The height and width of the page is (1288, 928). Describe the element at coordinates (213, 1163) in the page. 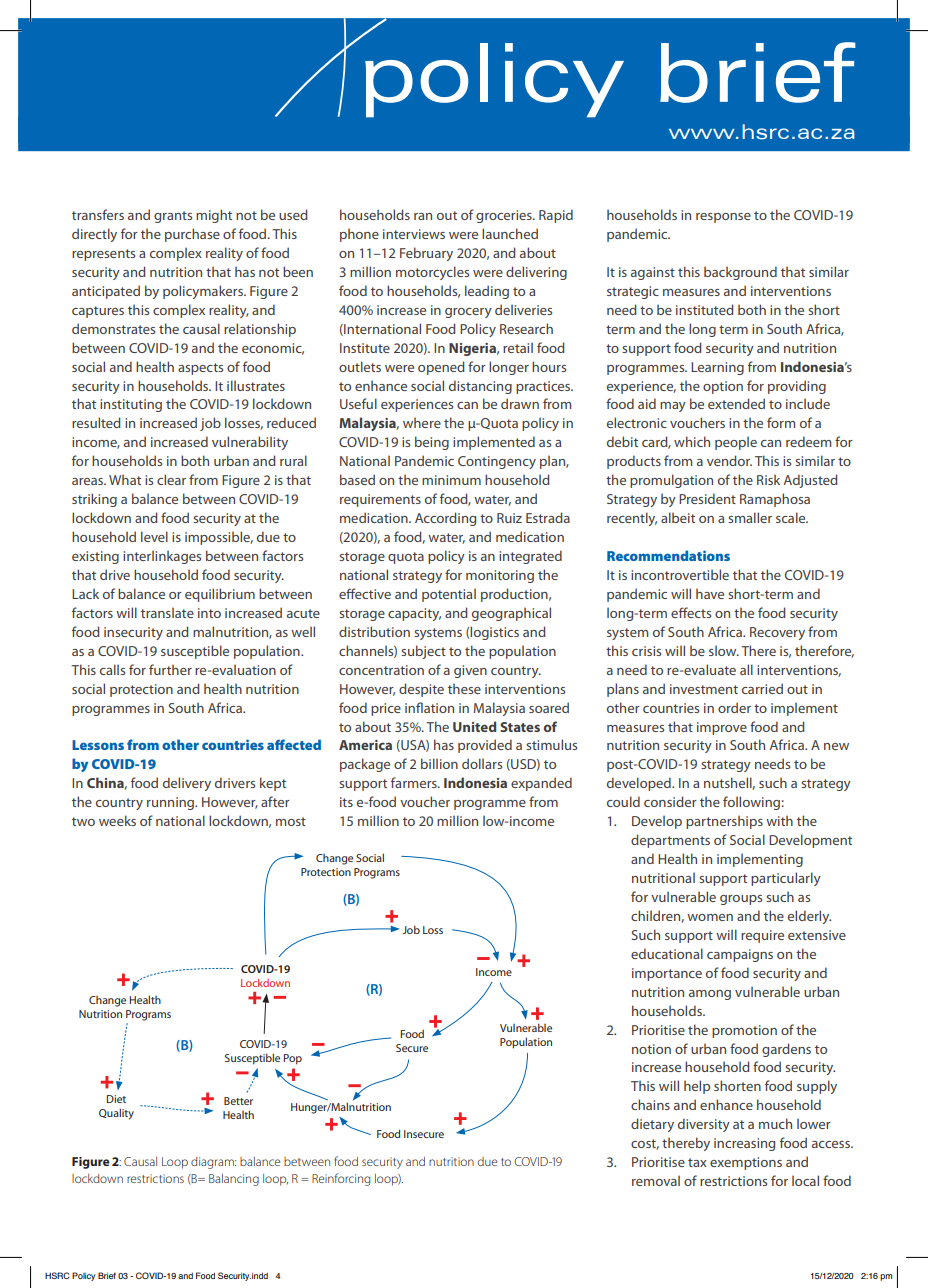

I see `diagram` at that location.
